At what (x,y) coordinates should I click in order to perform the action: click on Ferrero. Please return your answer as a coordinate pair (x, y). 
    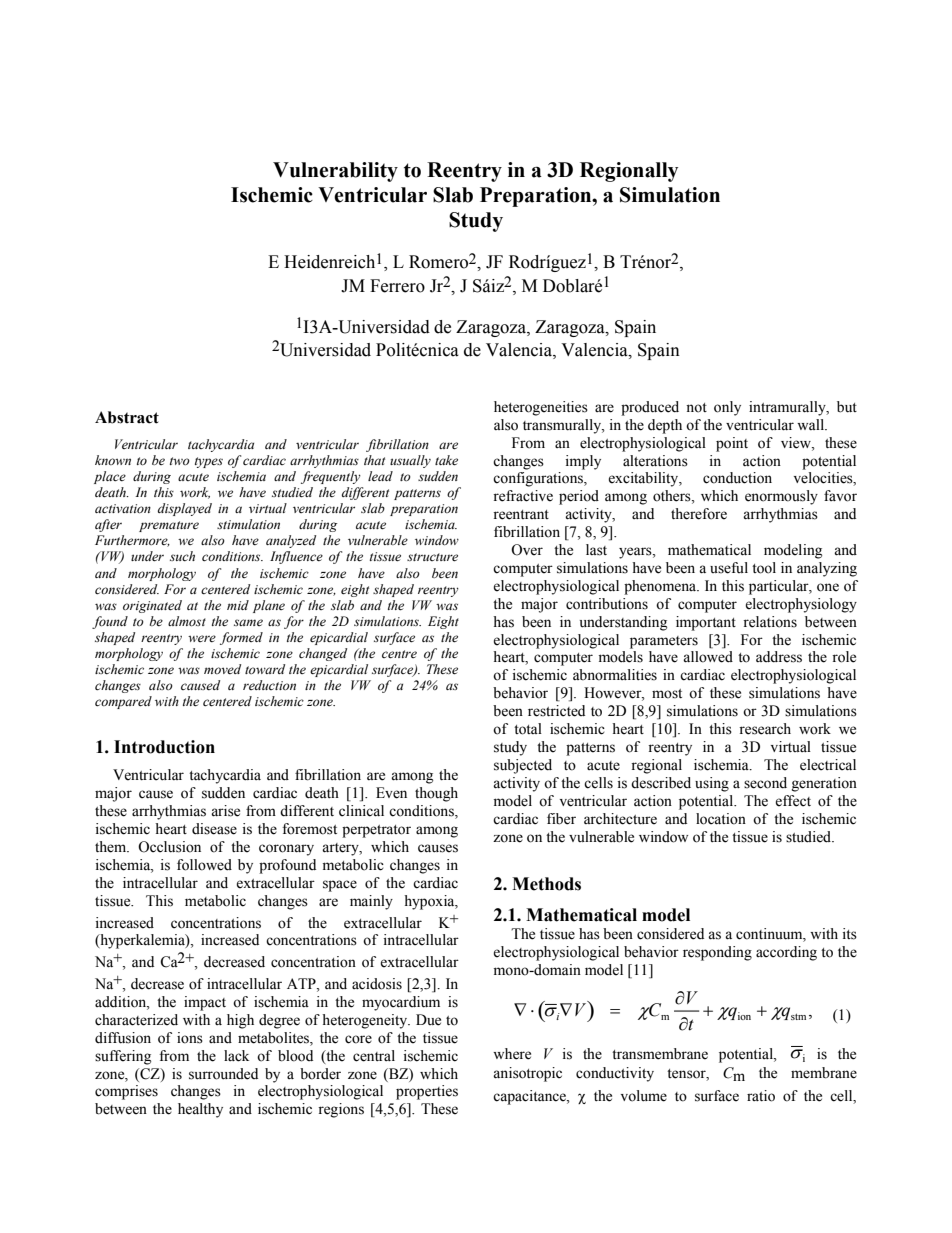
    Looking at the image, I should click on (397, 286).
